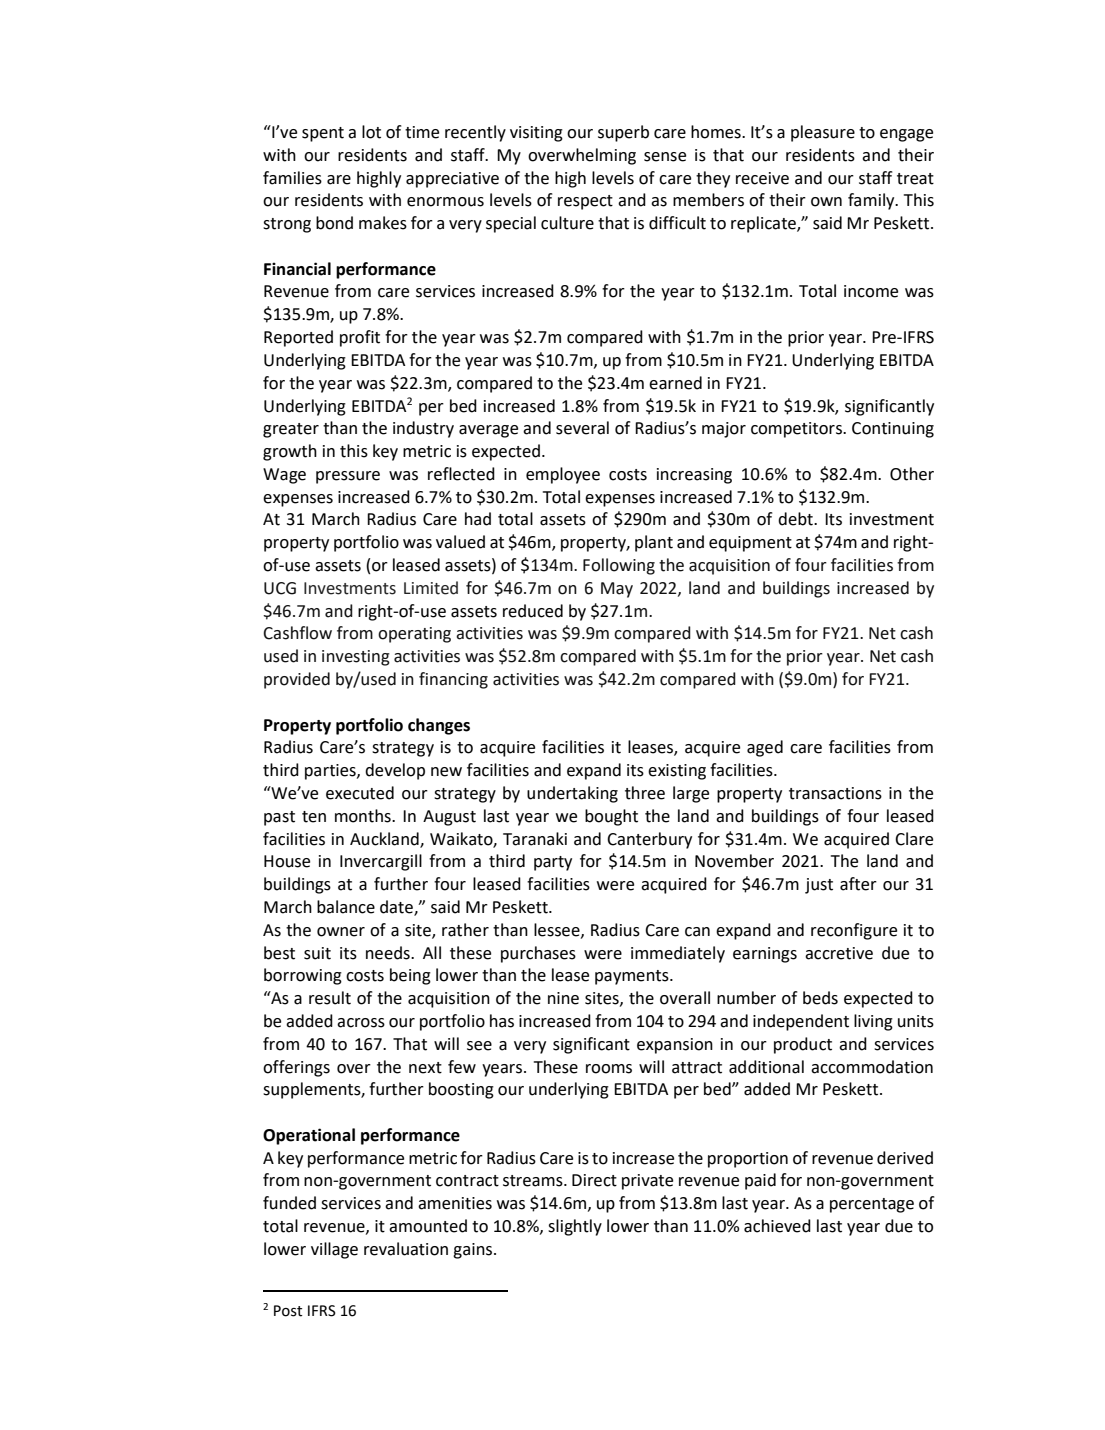 The height and width of the screenshot is (1430, 1105). I want to click on undertaking, so click(572, 794).
